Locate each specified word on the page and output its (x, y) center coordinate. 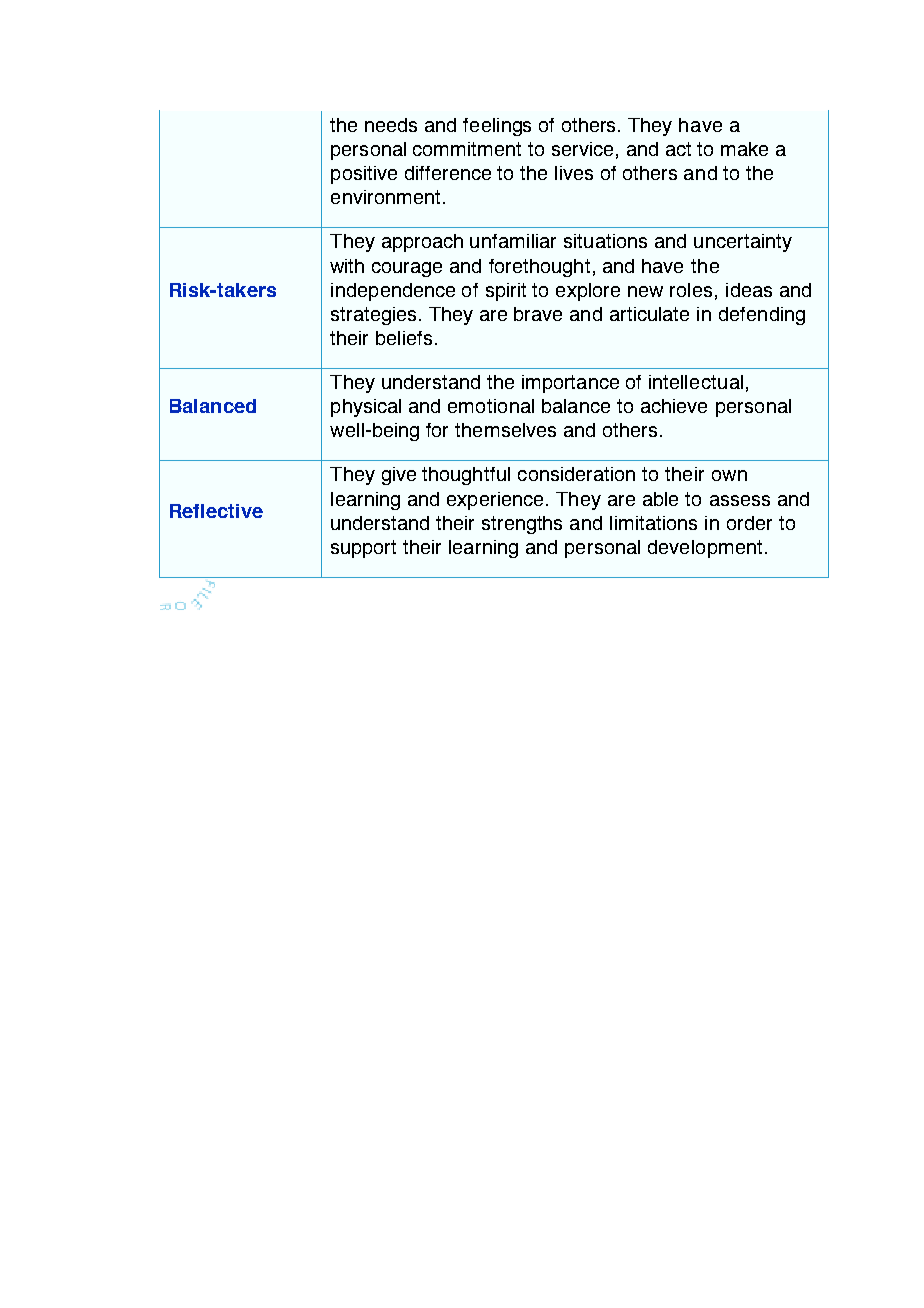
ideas (749, 290)
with (347, 266)
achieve (674, 406)
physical (366, 408)
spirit (506, 292)
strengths (522, 525)
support (363, 549)
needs (391, 125)
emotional (491, 406)
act (678, 149)
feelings (497, 127)
